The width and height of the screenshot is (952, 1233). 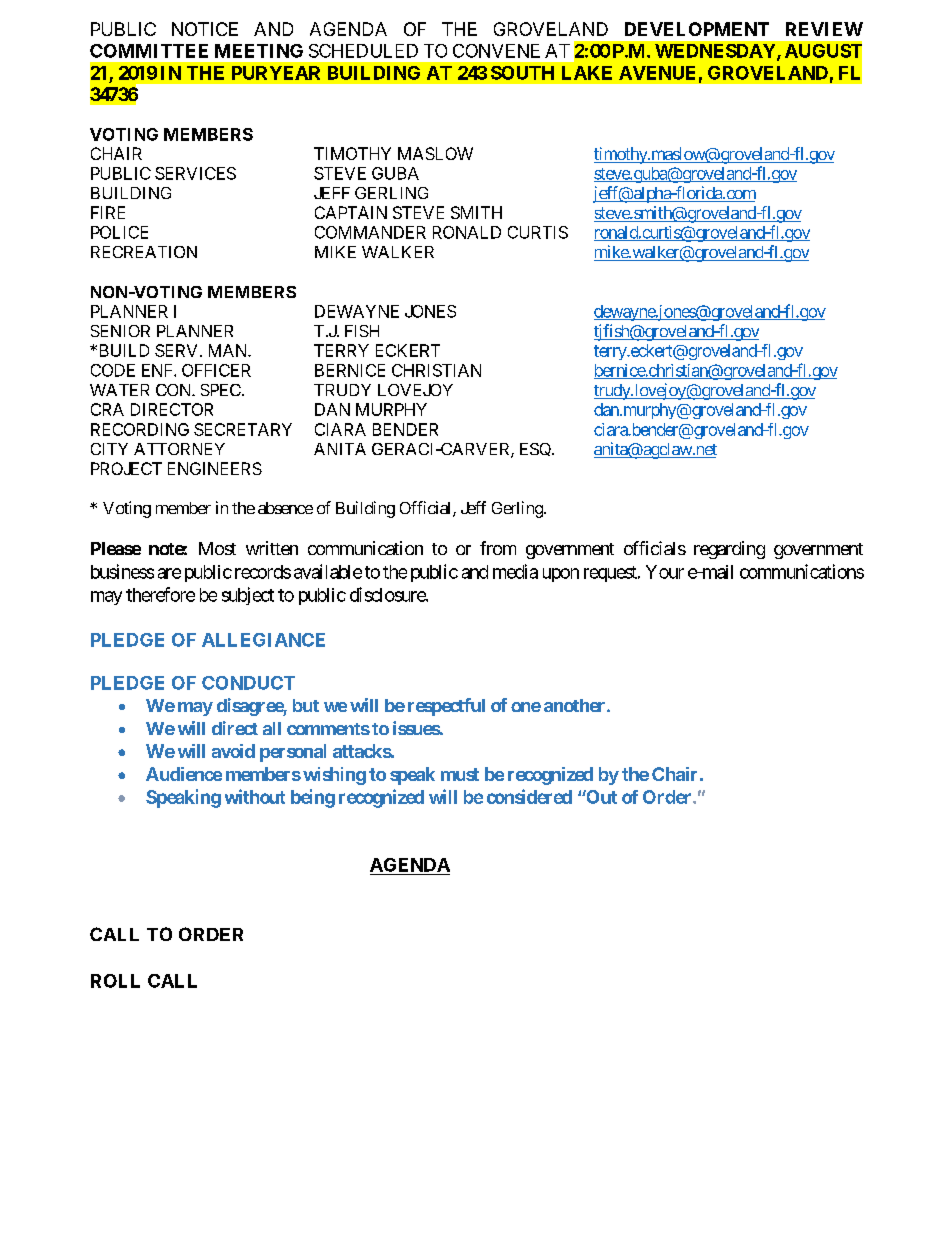 What do you see at coordinates (697, 29) in the screenshot?
I see `DEVELOPMENT` at bounding box center [697, 29].
